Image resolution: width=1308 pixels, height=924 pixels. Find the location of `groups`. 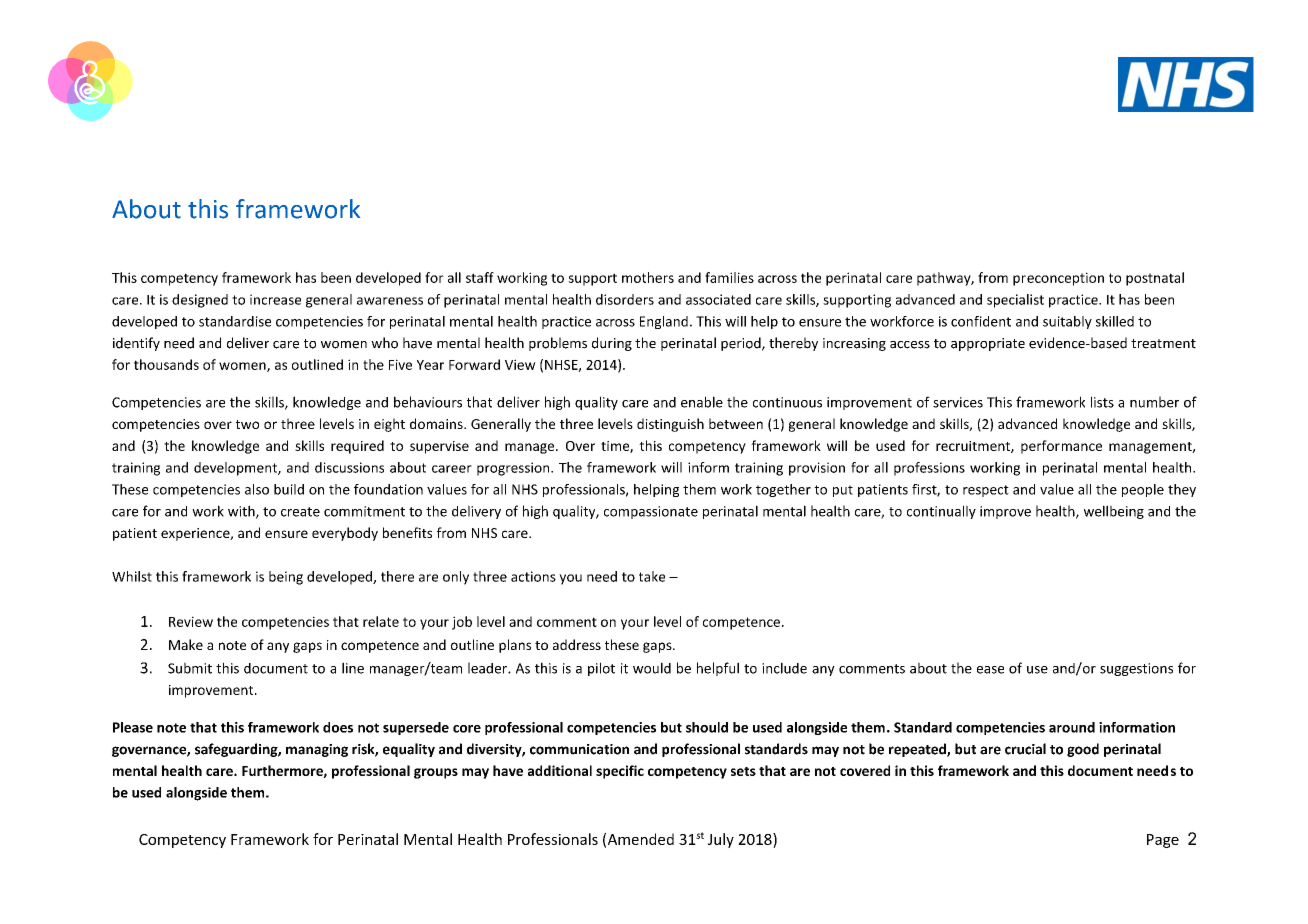

groups is located at coordinates (436, 773).
